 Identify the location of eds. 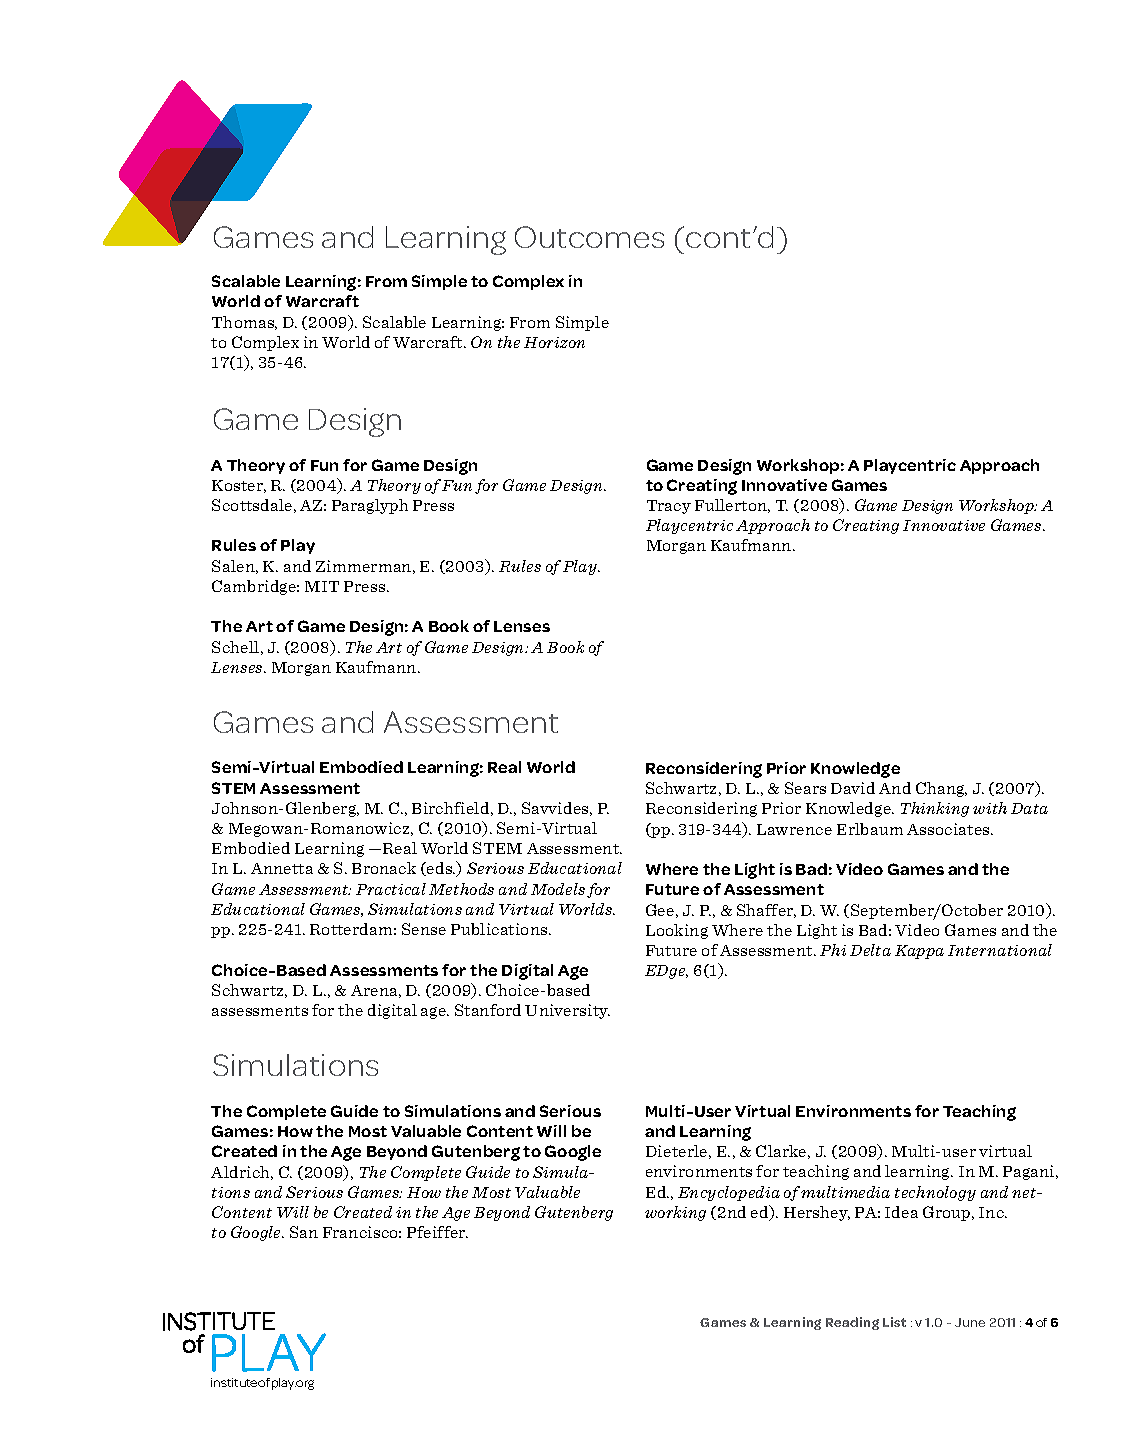
(440, 869).
